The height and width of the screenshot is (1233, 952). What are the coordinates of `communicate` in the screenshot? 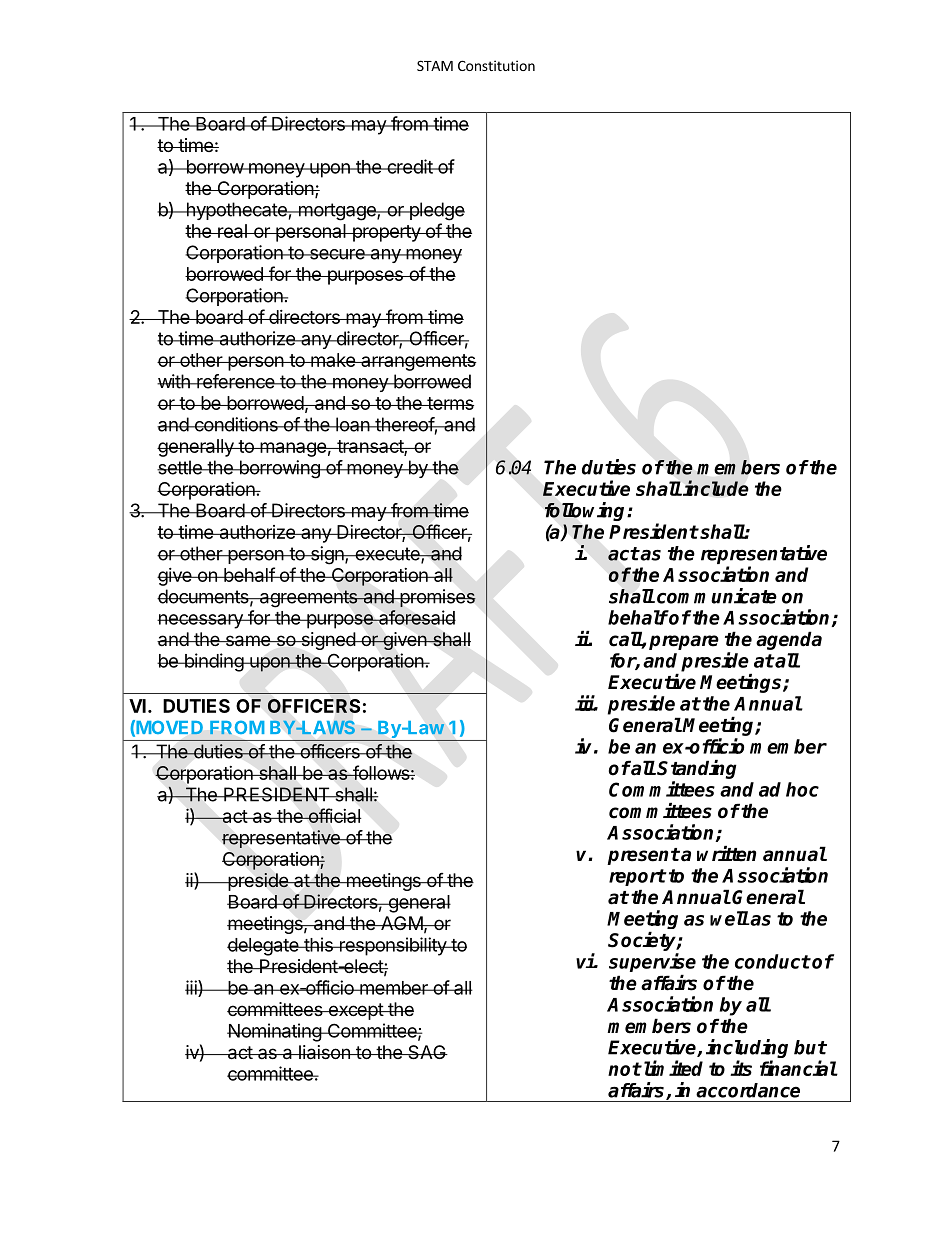 It's located at (717, 596).
